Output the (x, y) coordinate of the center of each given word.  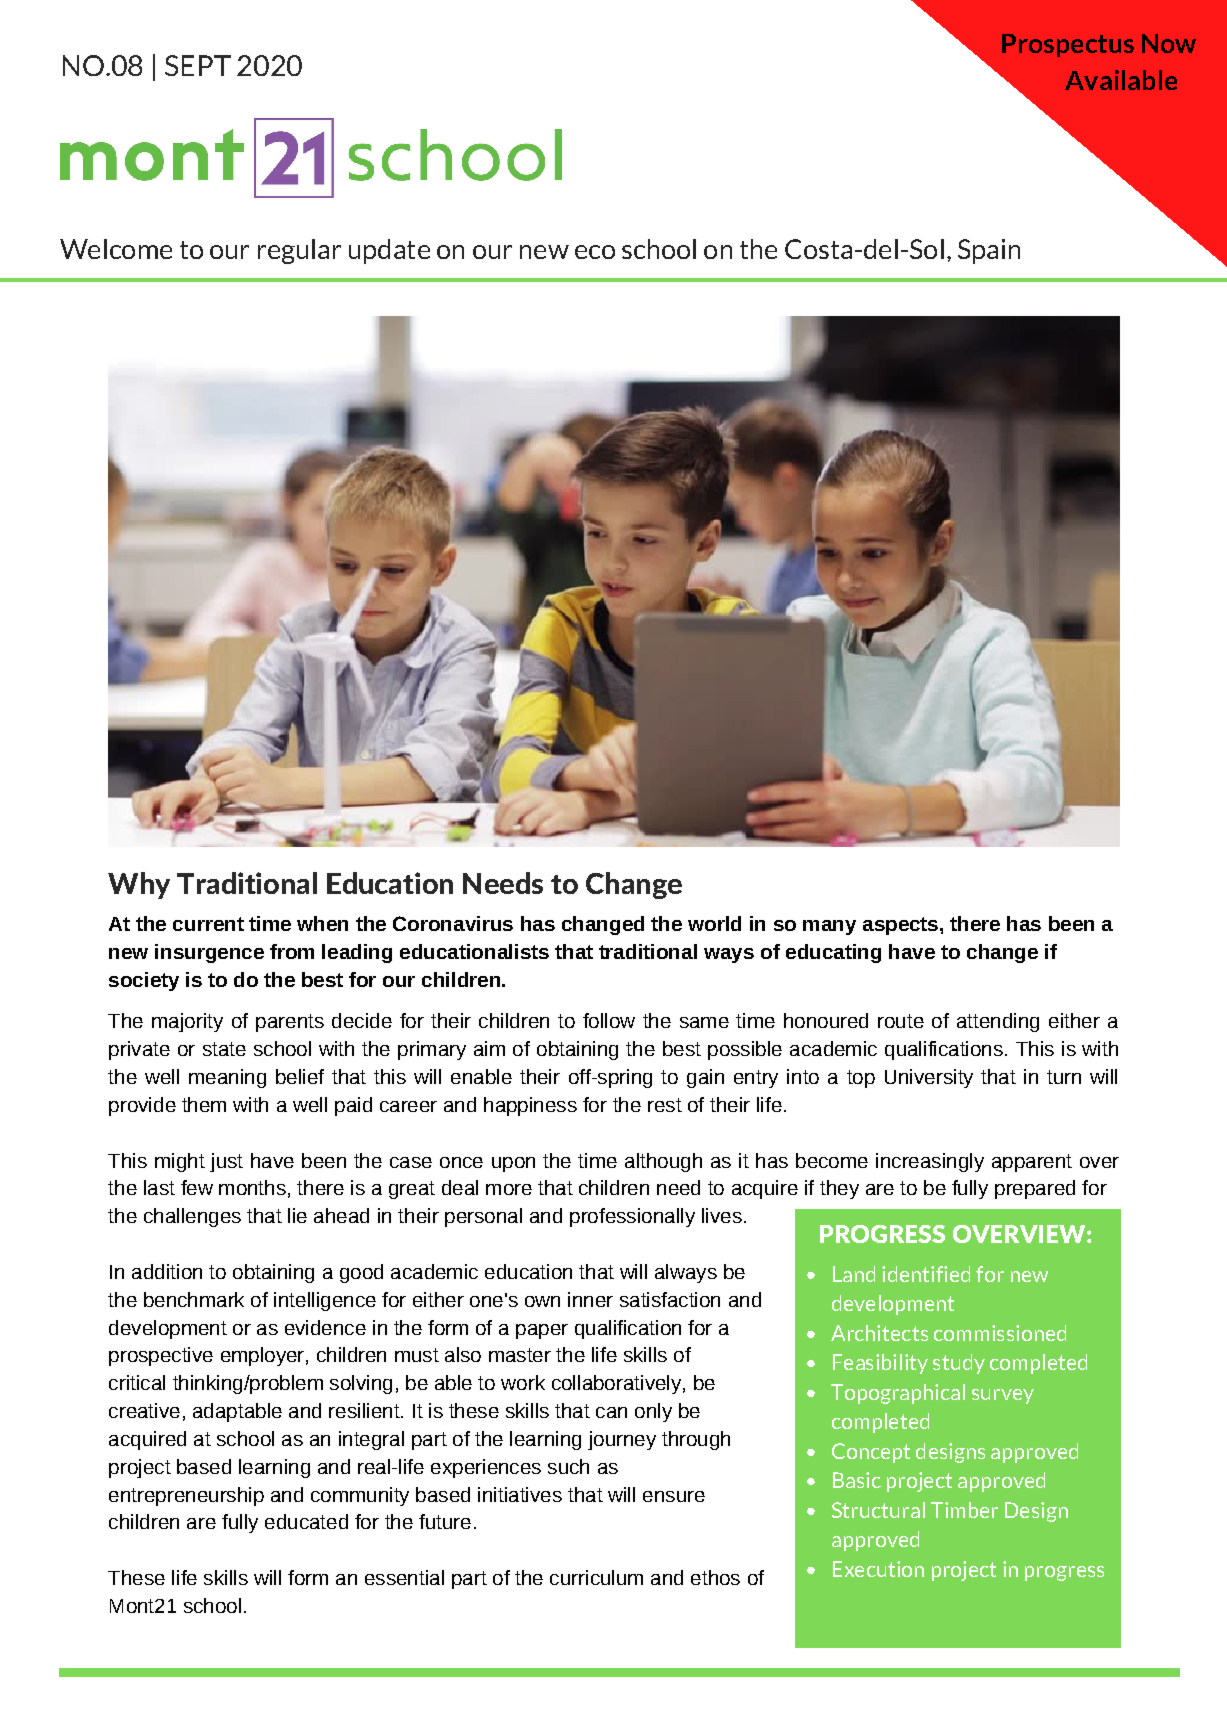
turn (1064, 1077)
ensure (674, 1496)
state (224, 1049)
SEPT (198, 65)
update (389, 251)
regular (299, 251)
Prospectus (1068, 45)
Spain (989, 251)
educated (306, 1521)
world (714, 923)
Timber (964, 1510)
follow (609, 1020)
